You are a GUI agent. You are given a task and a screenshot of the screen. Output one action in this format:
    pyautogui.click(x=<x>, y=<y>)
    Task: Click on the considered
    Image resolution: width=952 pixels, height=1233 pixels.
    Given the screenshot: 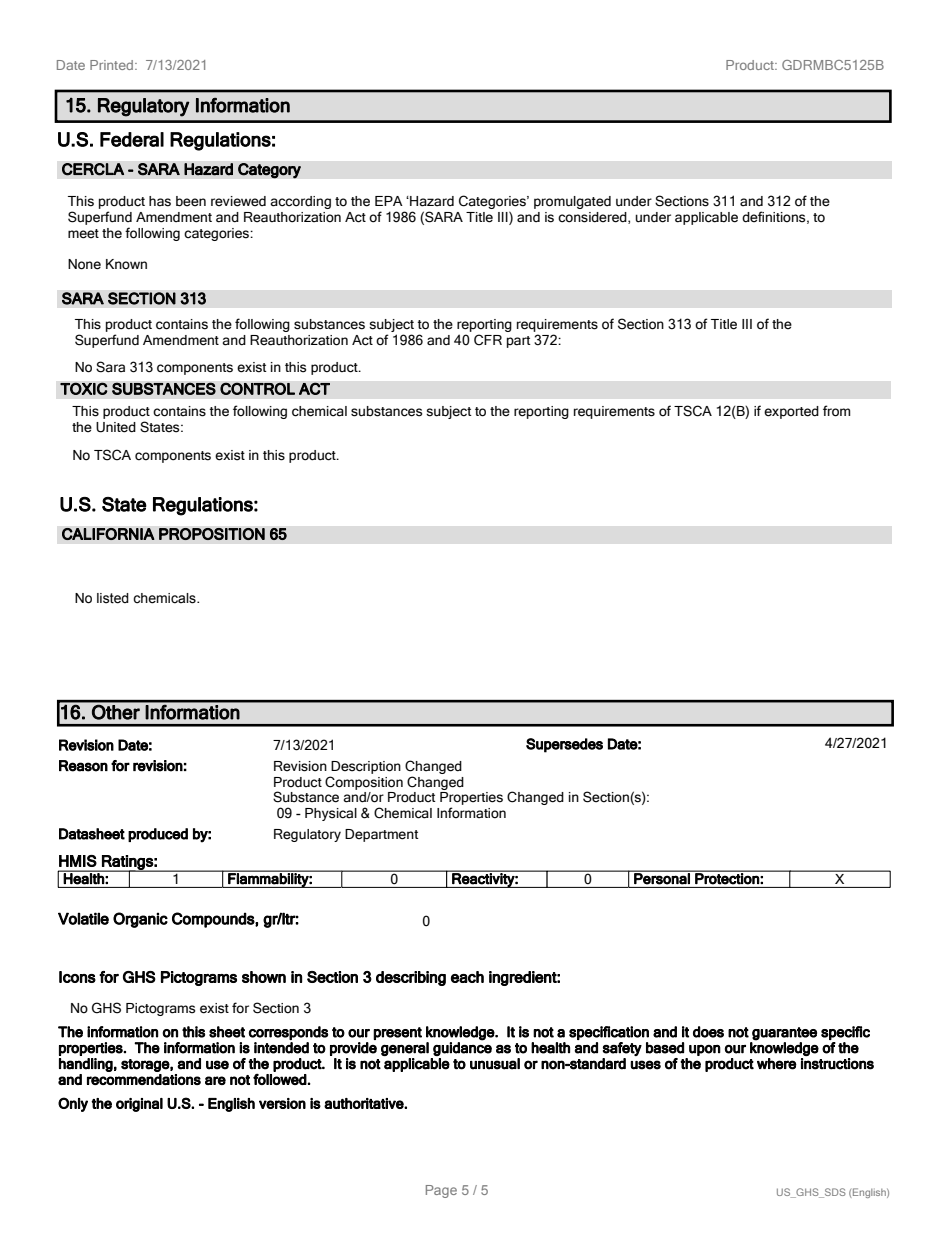 What is the action you would take?
    pyautogui.click(x=593, y=218)
